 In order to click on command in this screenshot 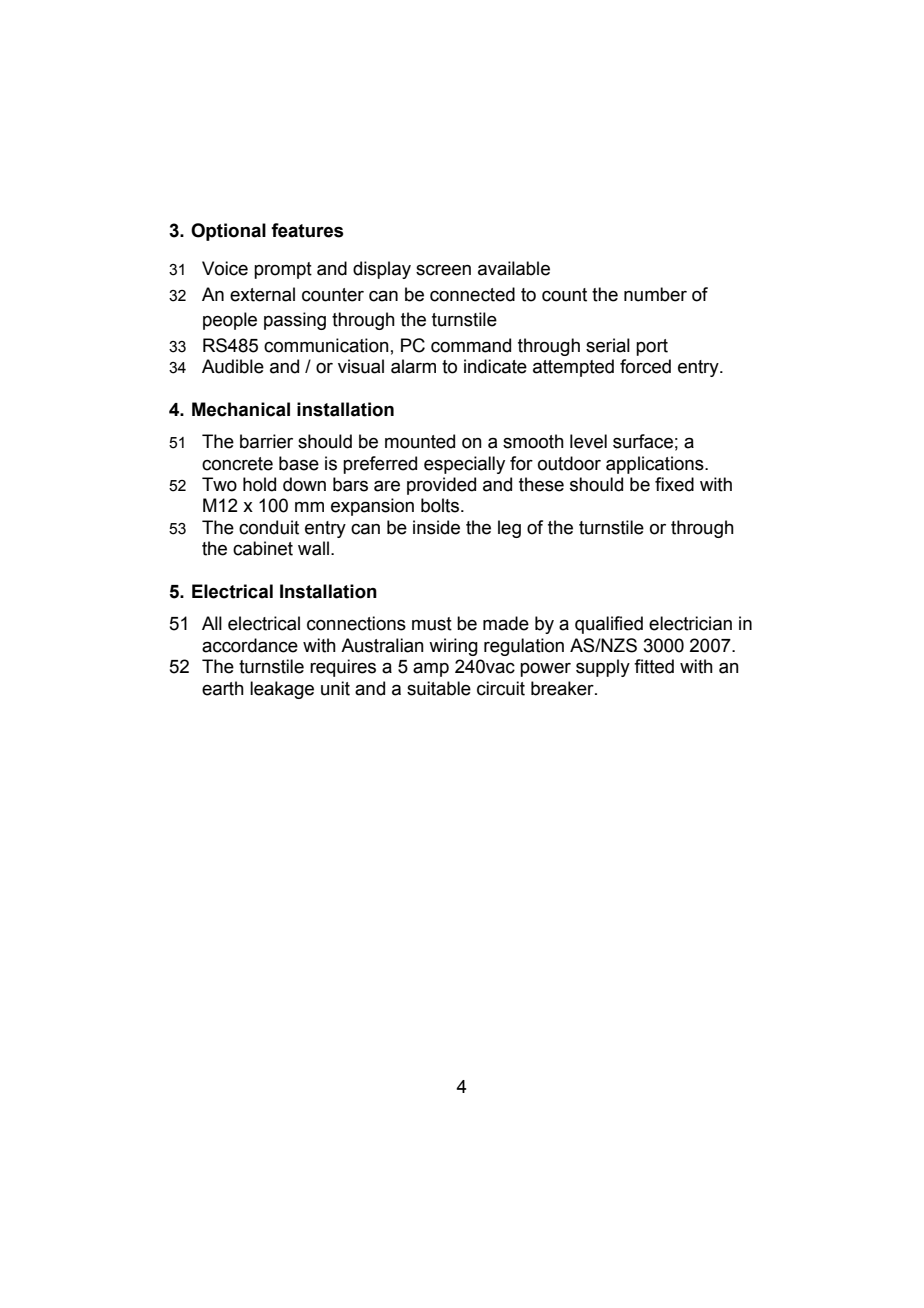, I will do `click(471, 345)`.
